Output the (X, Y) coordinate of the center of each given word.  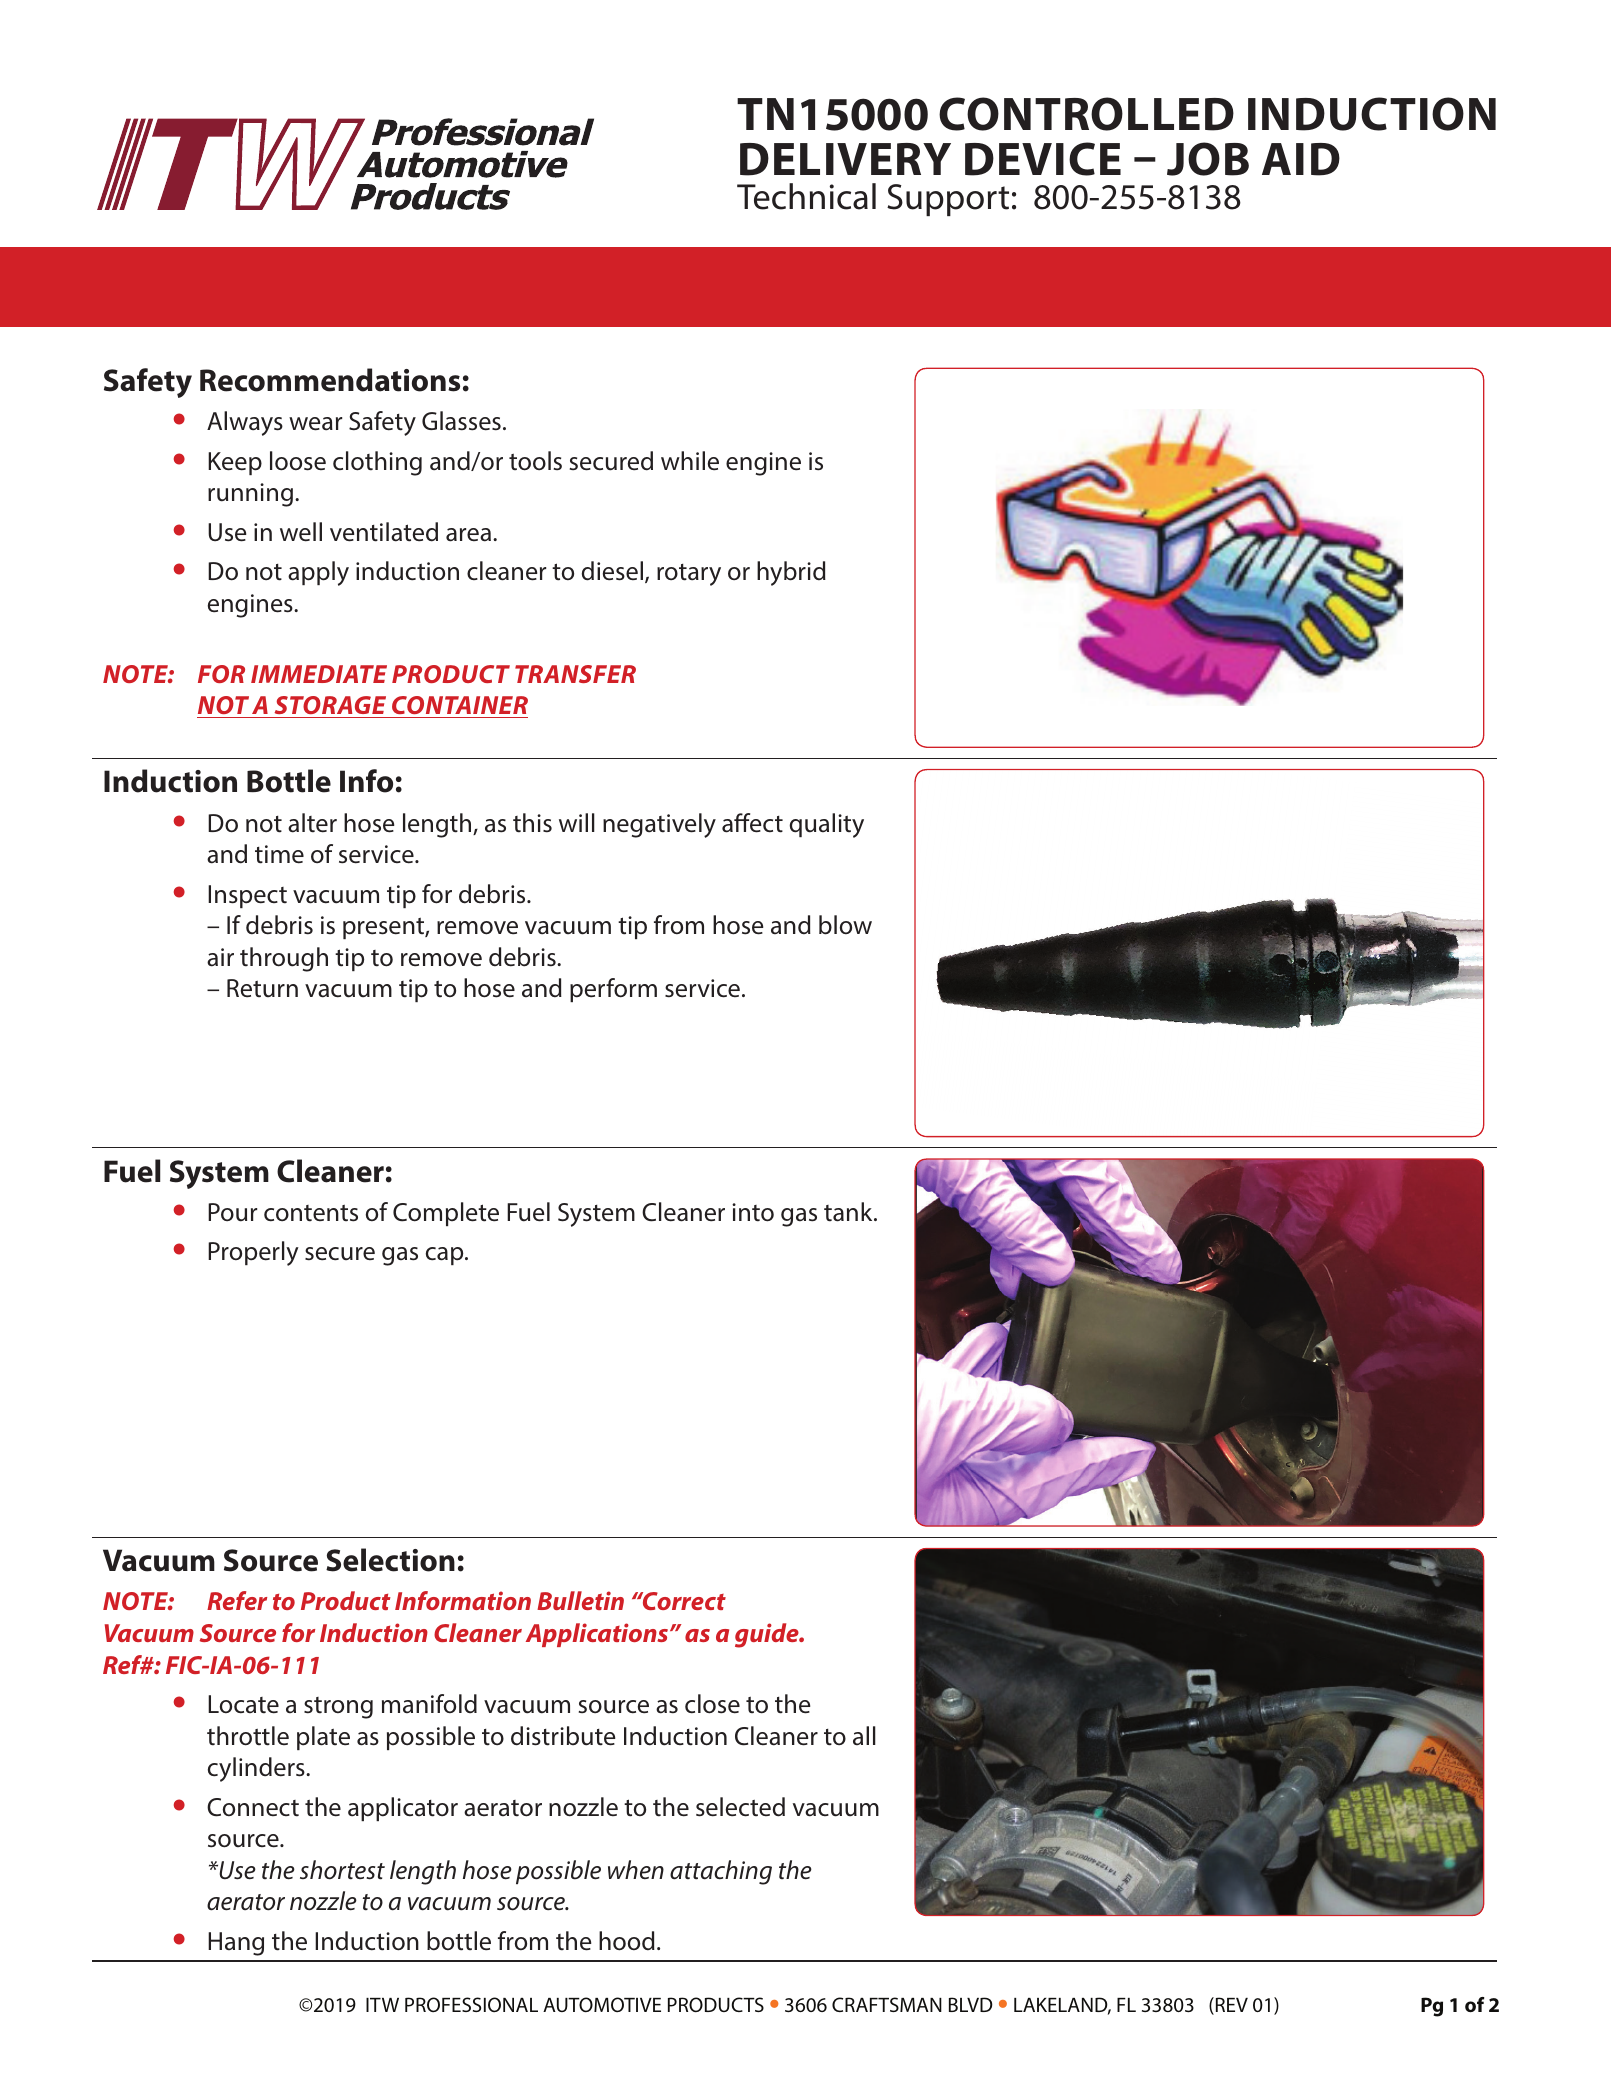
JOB (1208, 159)
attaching (721, 1872)
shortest (342, 1870)
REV (1230, 2006)
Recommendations (330, 380)
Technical (806, 196)
